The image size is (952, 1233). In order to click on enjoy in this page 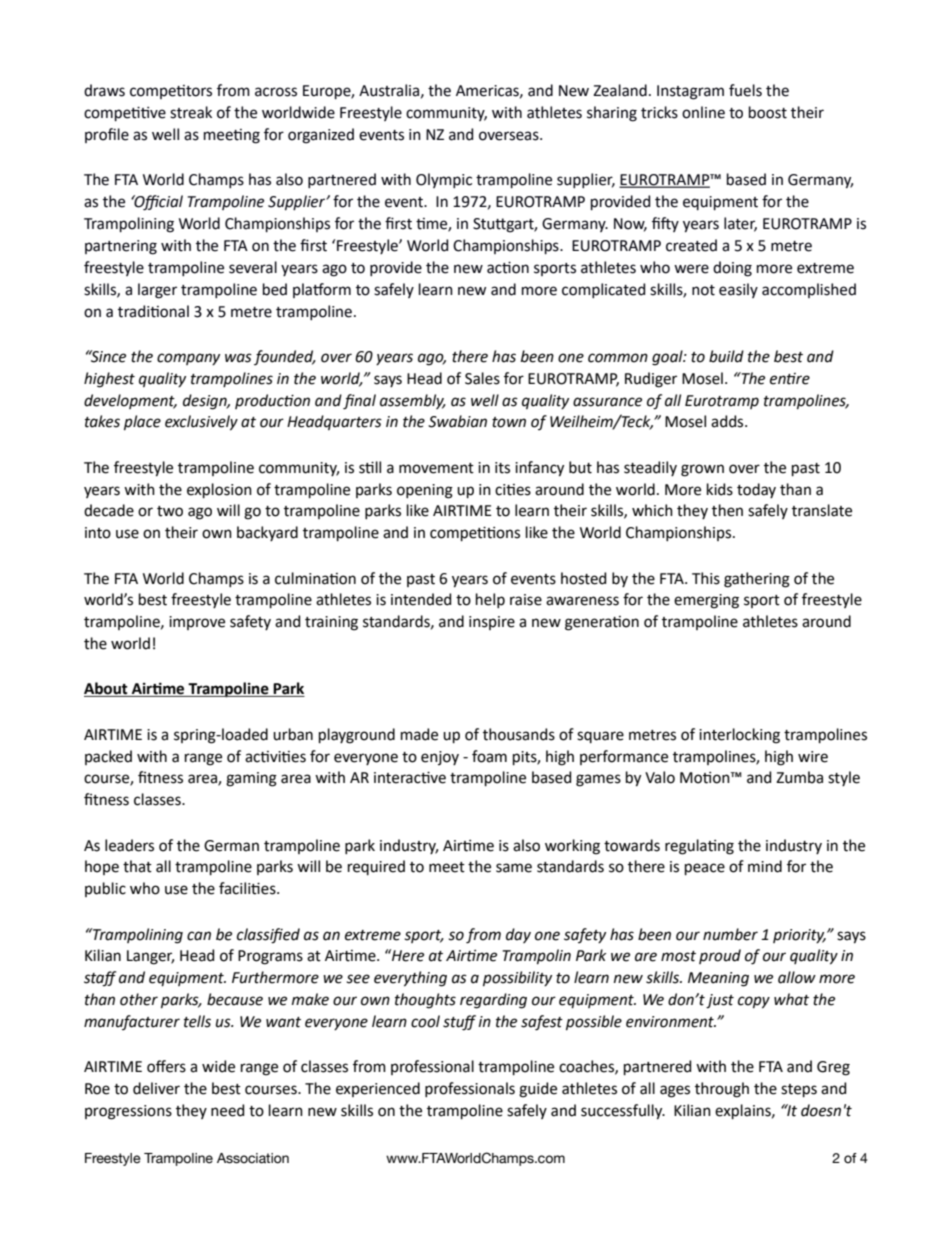, I will do `click(440, 758)`.
